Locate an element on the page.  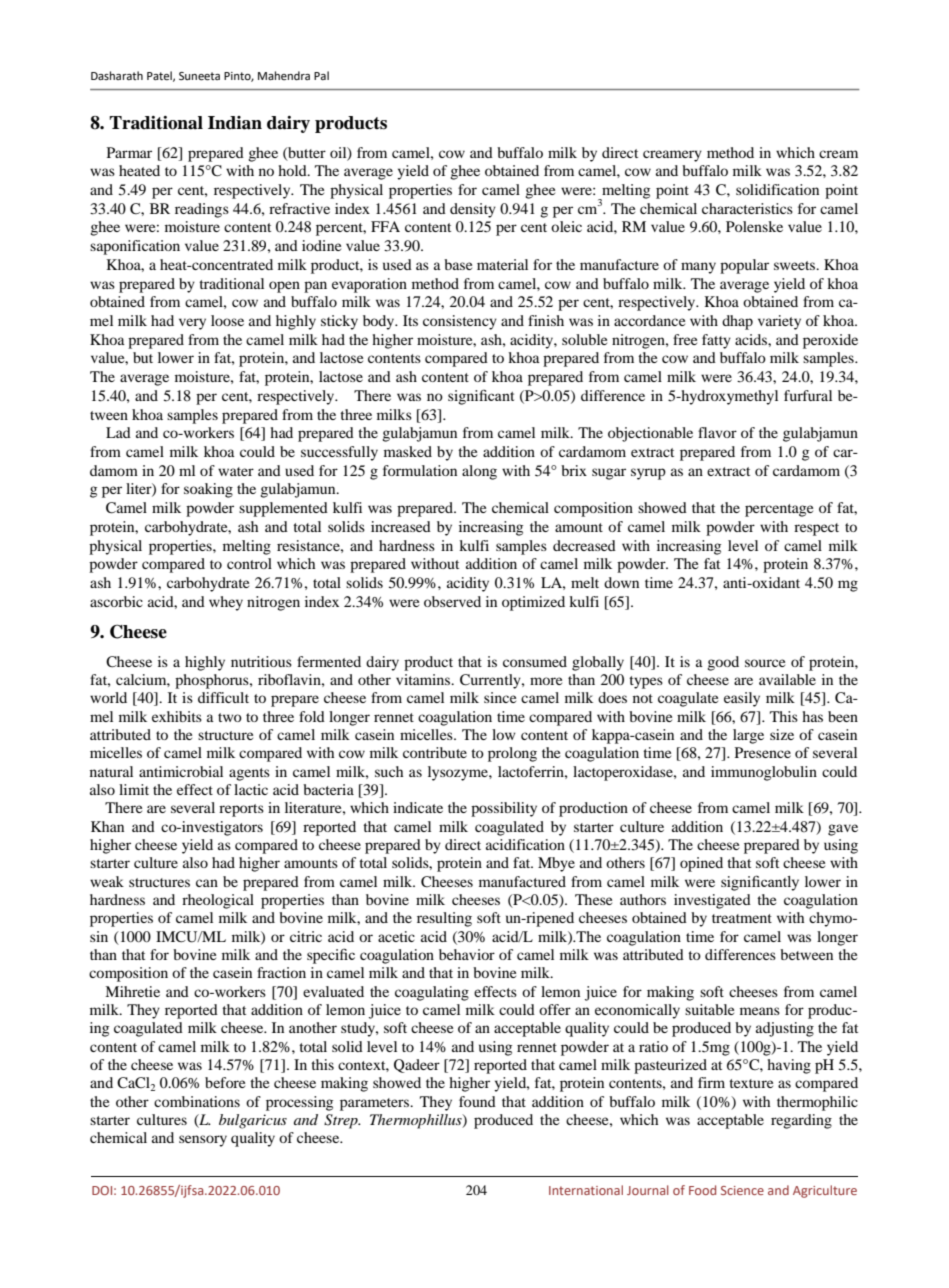
characteristics is located at coordinates (747, 208).
